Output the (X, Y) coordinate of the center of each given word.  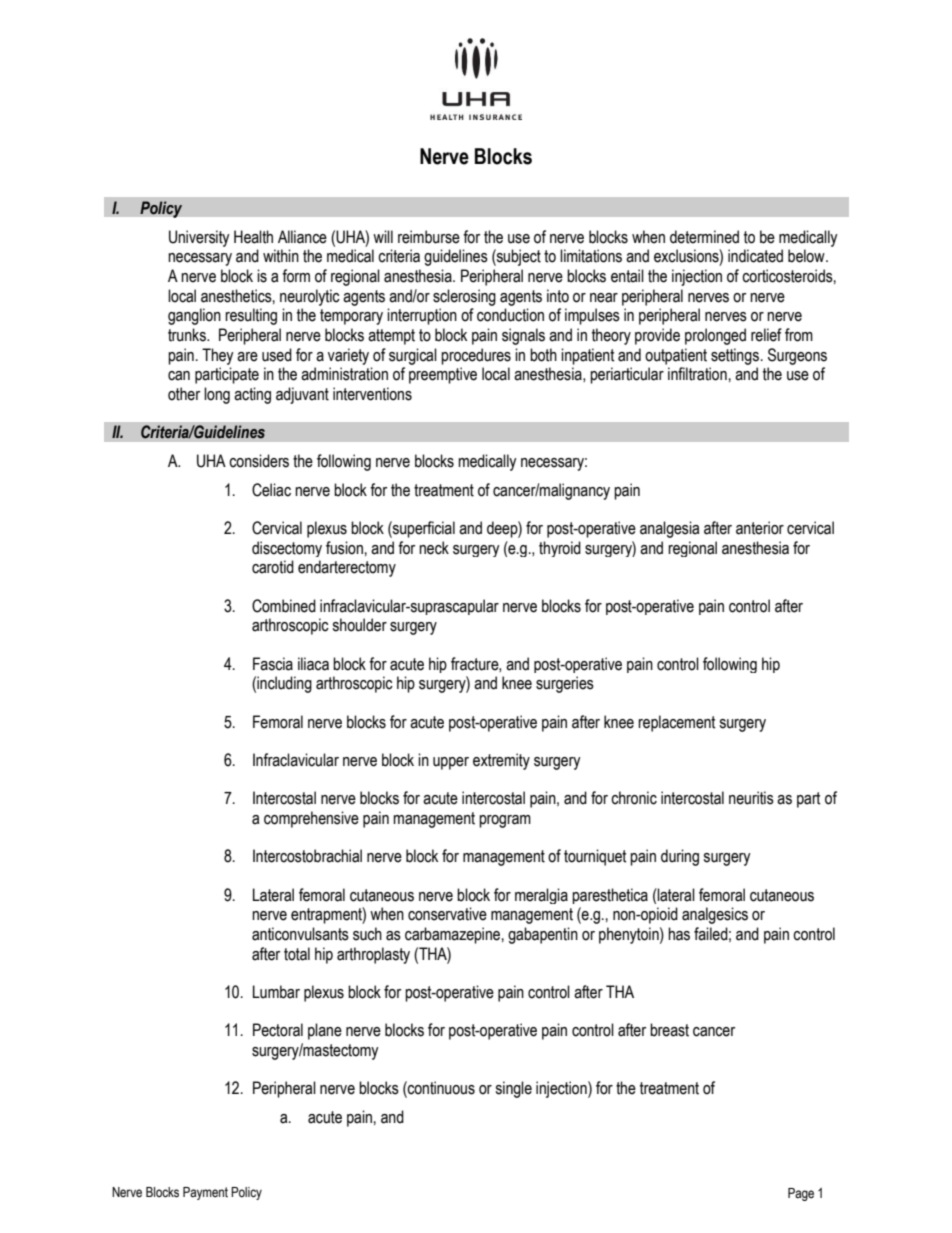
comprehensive (311, 819)
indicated (755, 256)
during (680, 857)
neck (434, 548)
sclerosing (464, 297)
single (513, 1089)
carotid (273, 567)
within (281, 256)
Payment (205, 1193)
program (505, 821)
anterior (760, 528)
